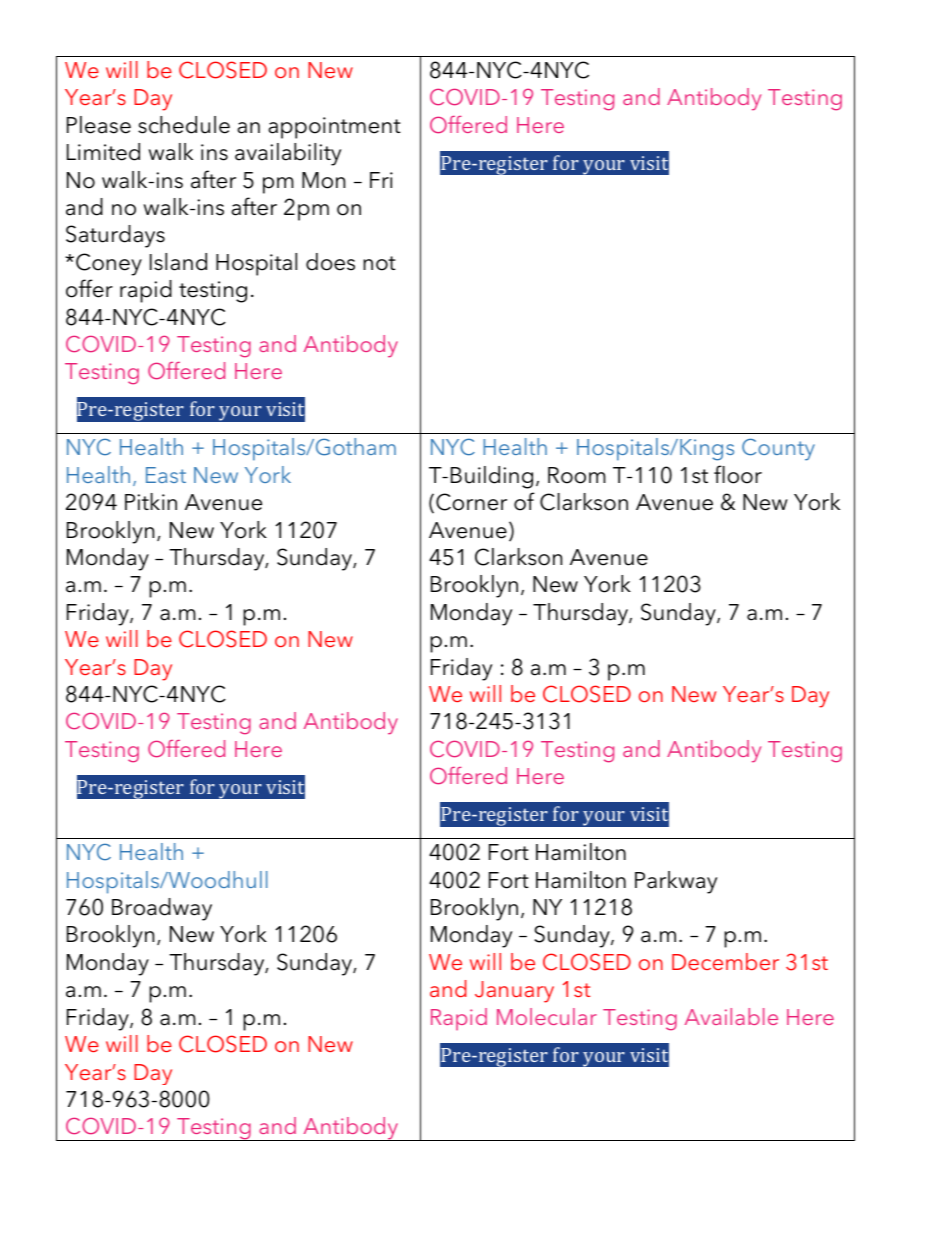 This image has width=952, height=1233. I want to click on December, so click(725, 961).
